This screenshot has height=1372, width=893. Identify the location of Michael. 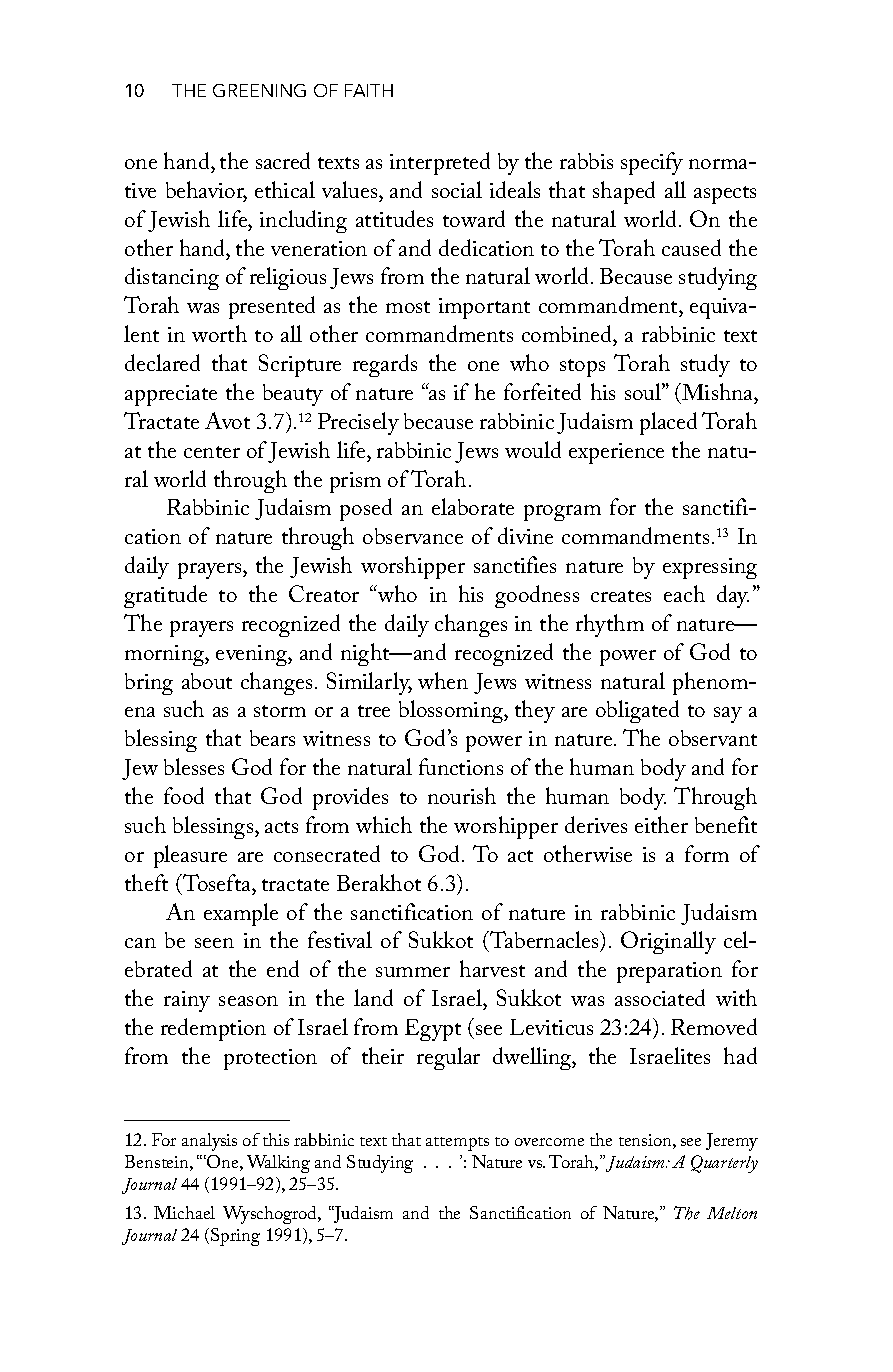
(184, 1212).
